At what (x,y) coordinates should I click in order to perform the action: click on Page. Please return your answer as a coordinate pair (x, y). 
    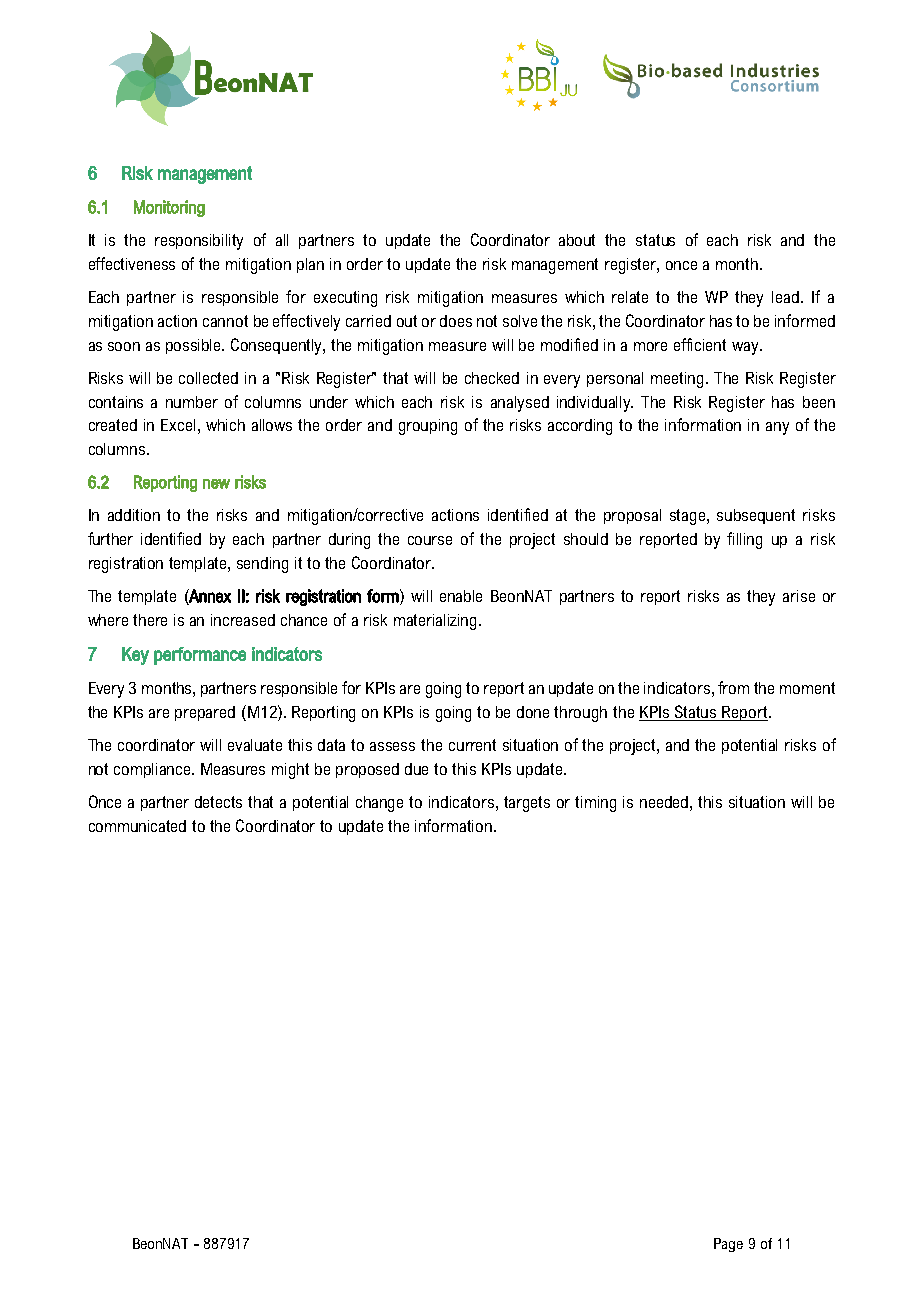
    Looking at the image, I should click on (728, 1245).
